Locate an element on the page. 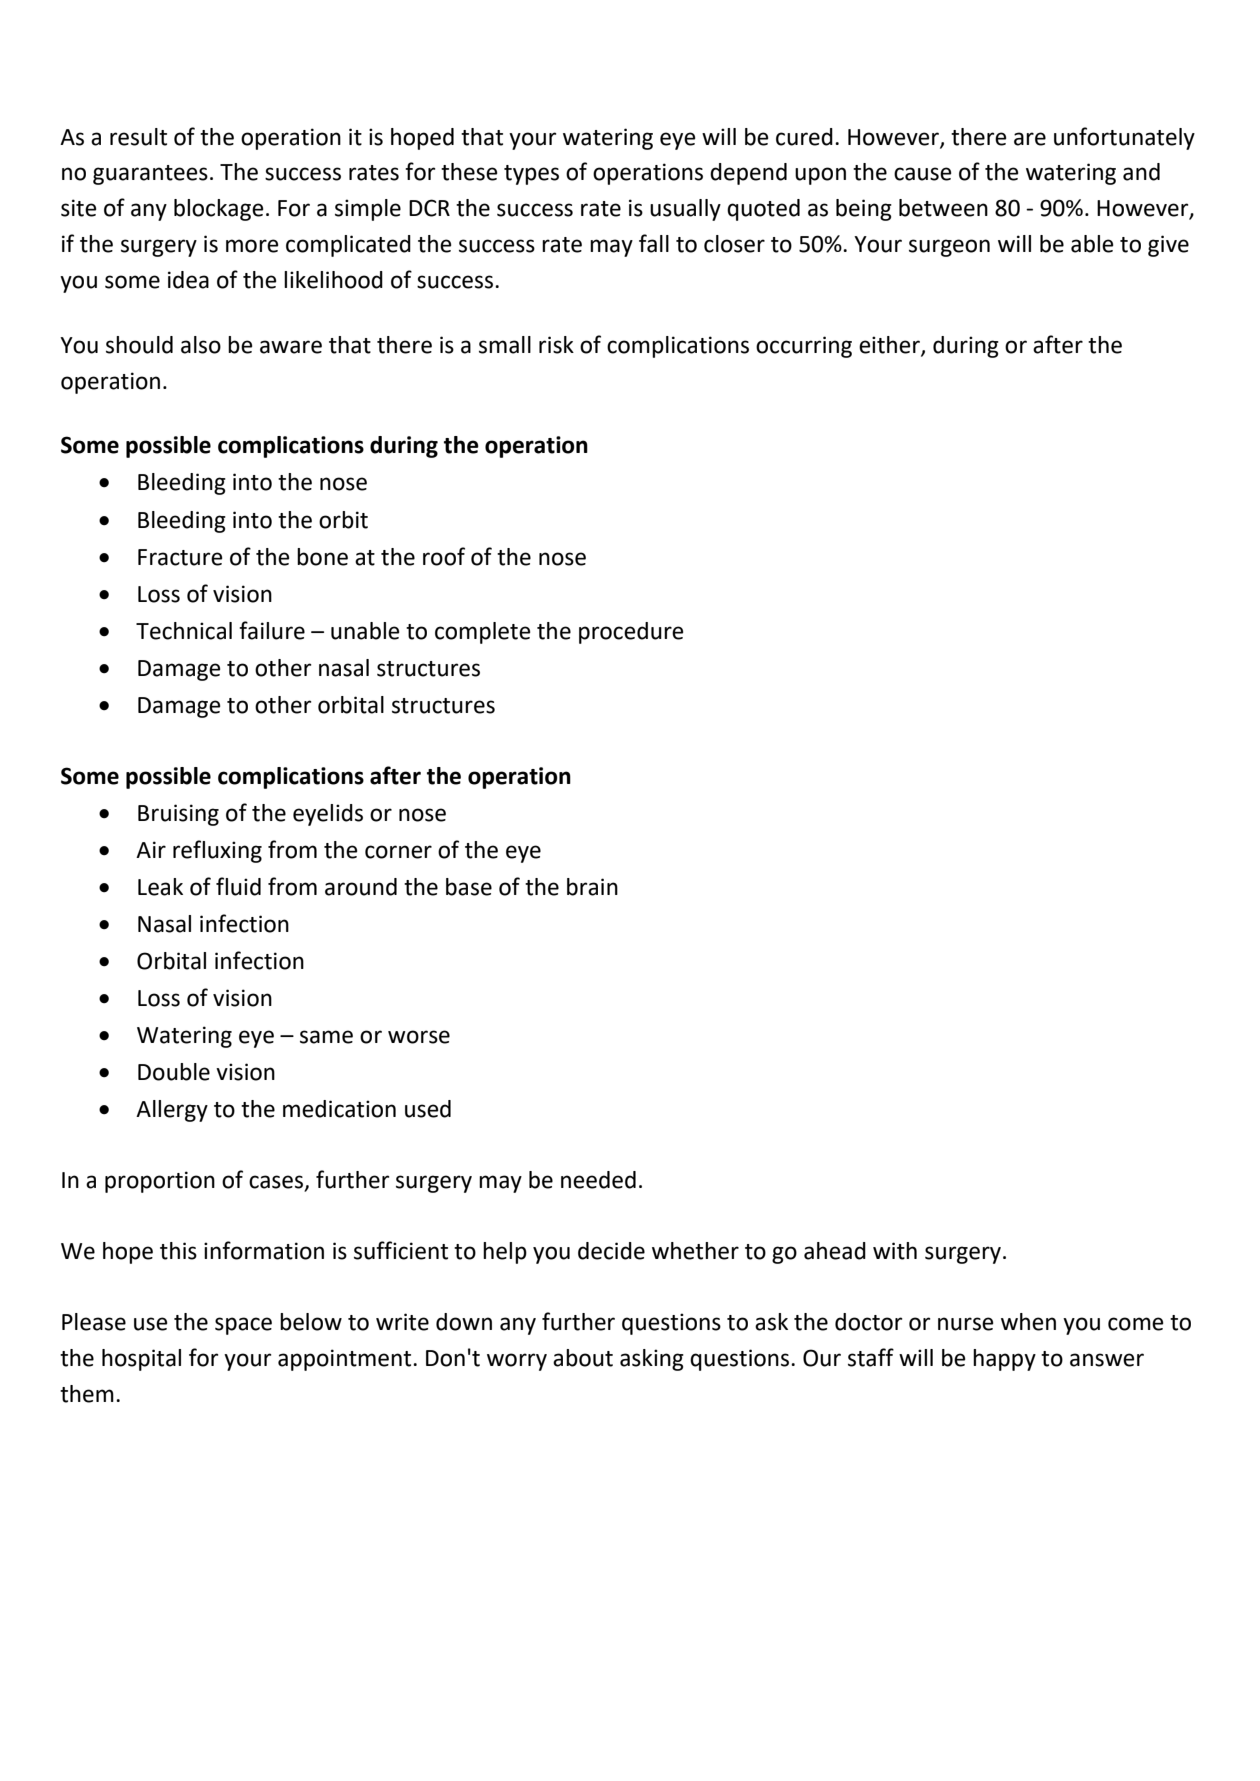 Image resolution: width=1260 pixels, height=1781 pixels. and is located at coordinates (1141, 172).
